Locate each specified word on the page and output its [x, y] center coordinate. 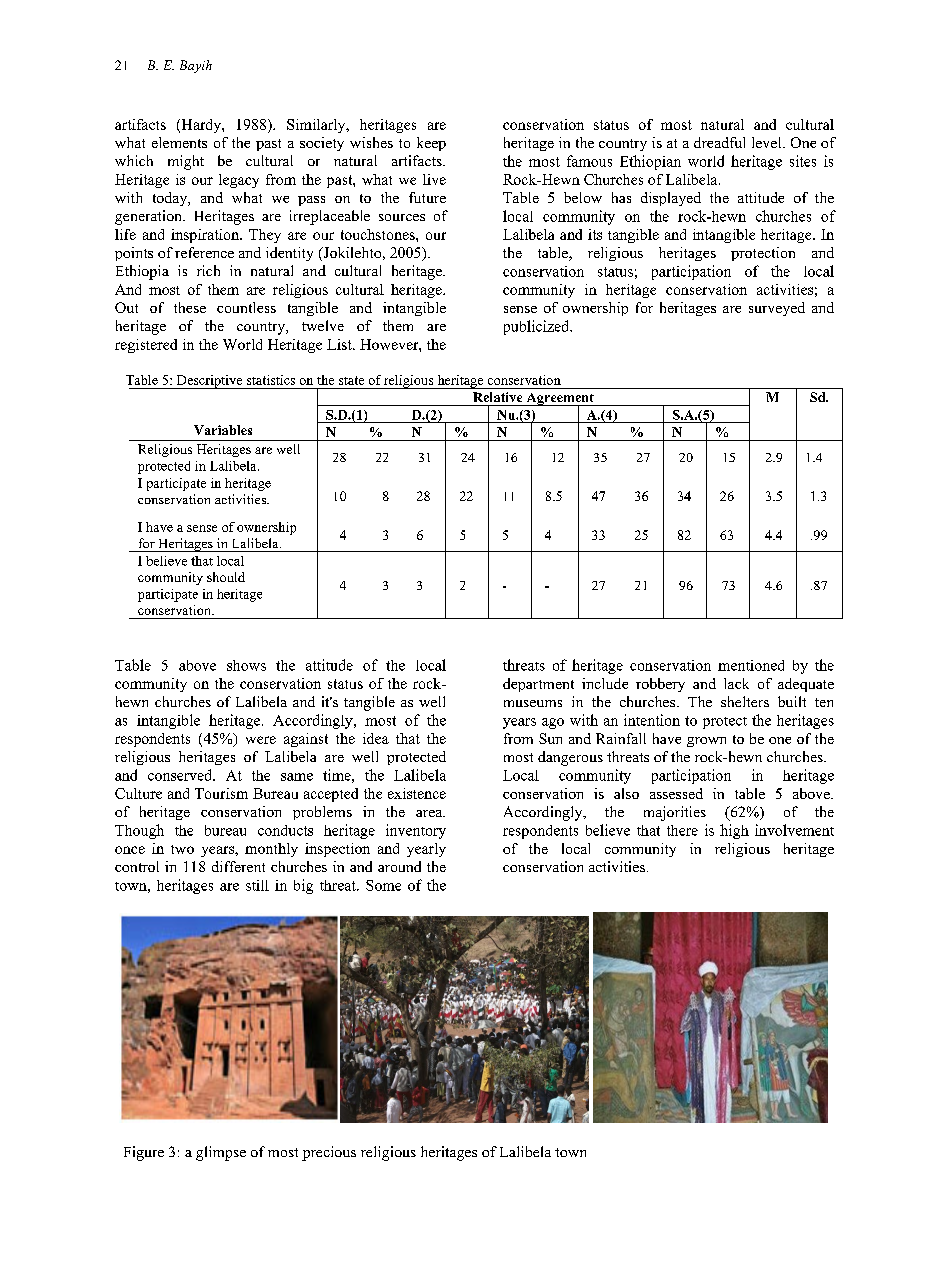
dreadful [719, 142]
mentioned [751, 665]
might [186, 162]
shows [246, 665]
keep [431, 144]
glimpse [221, 1153]
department [538, 685]
